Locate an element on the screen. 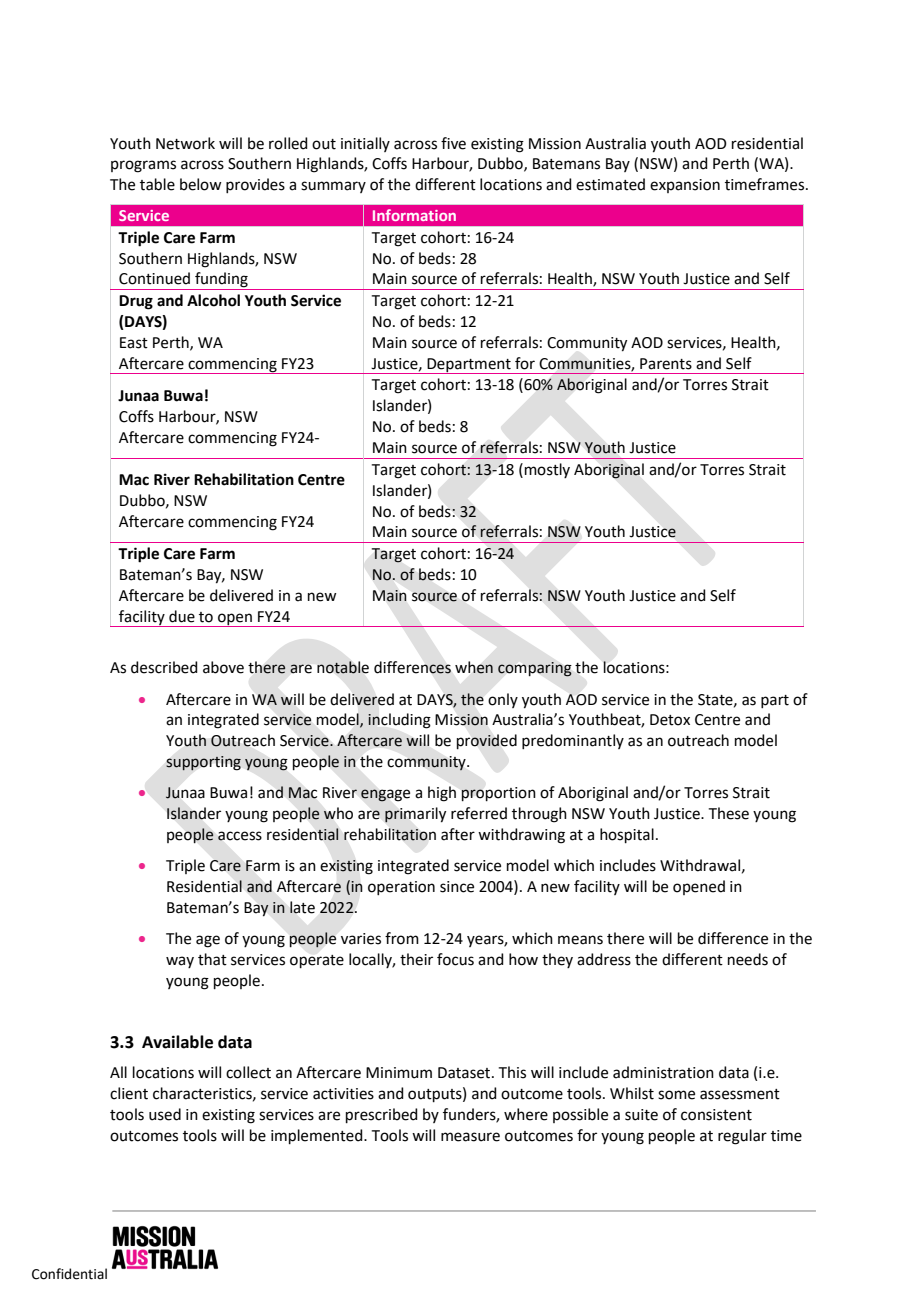  including is located at coordinates (399, 721).
